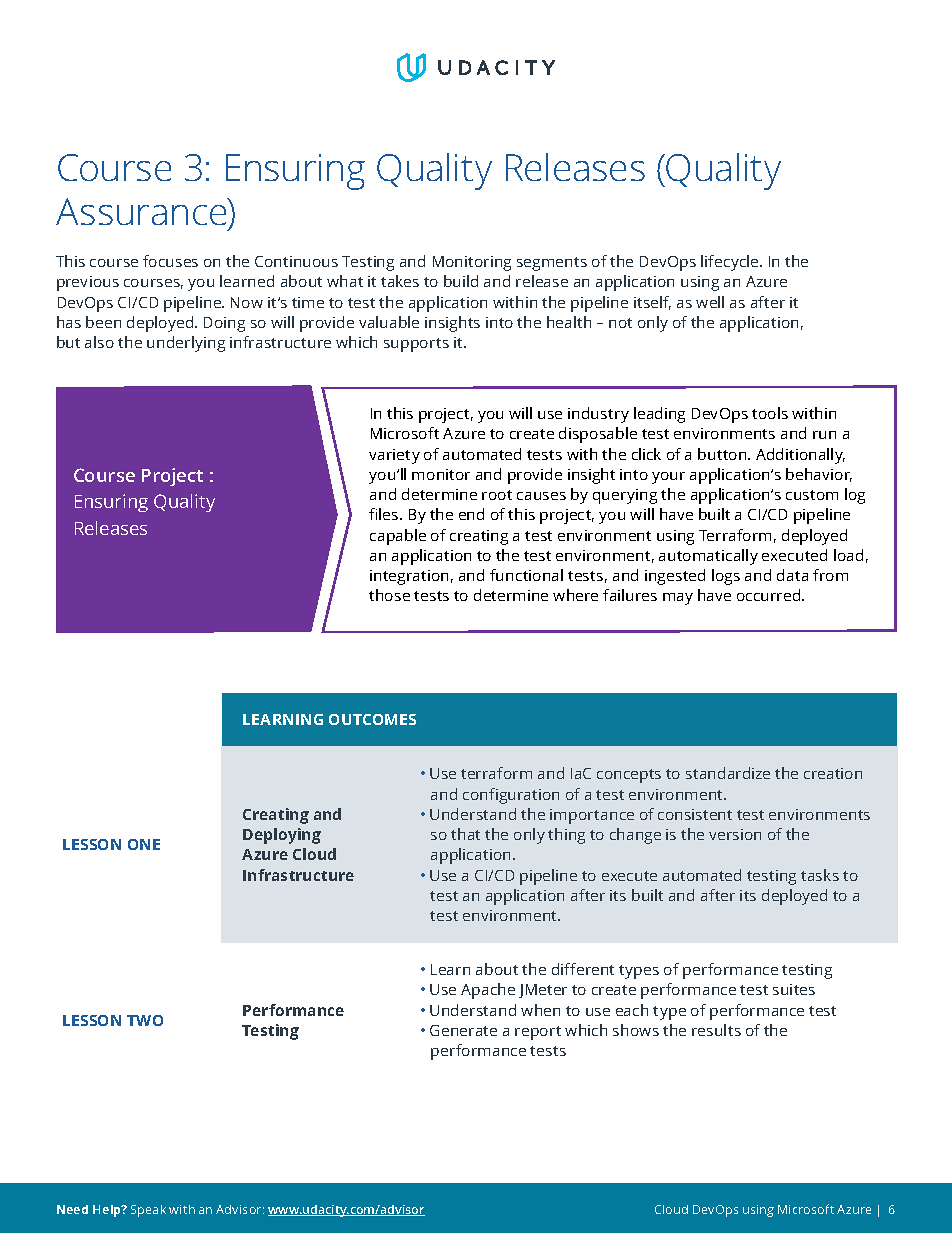 The width and height of the image is (952, 1233). I want to click on Speak, so click(148, 1211).
